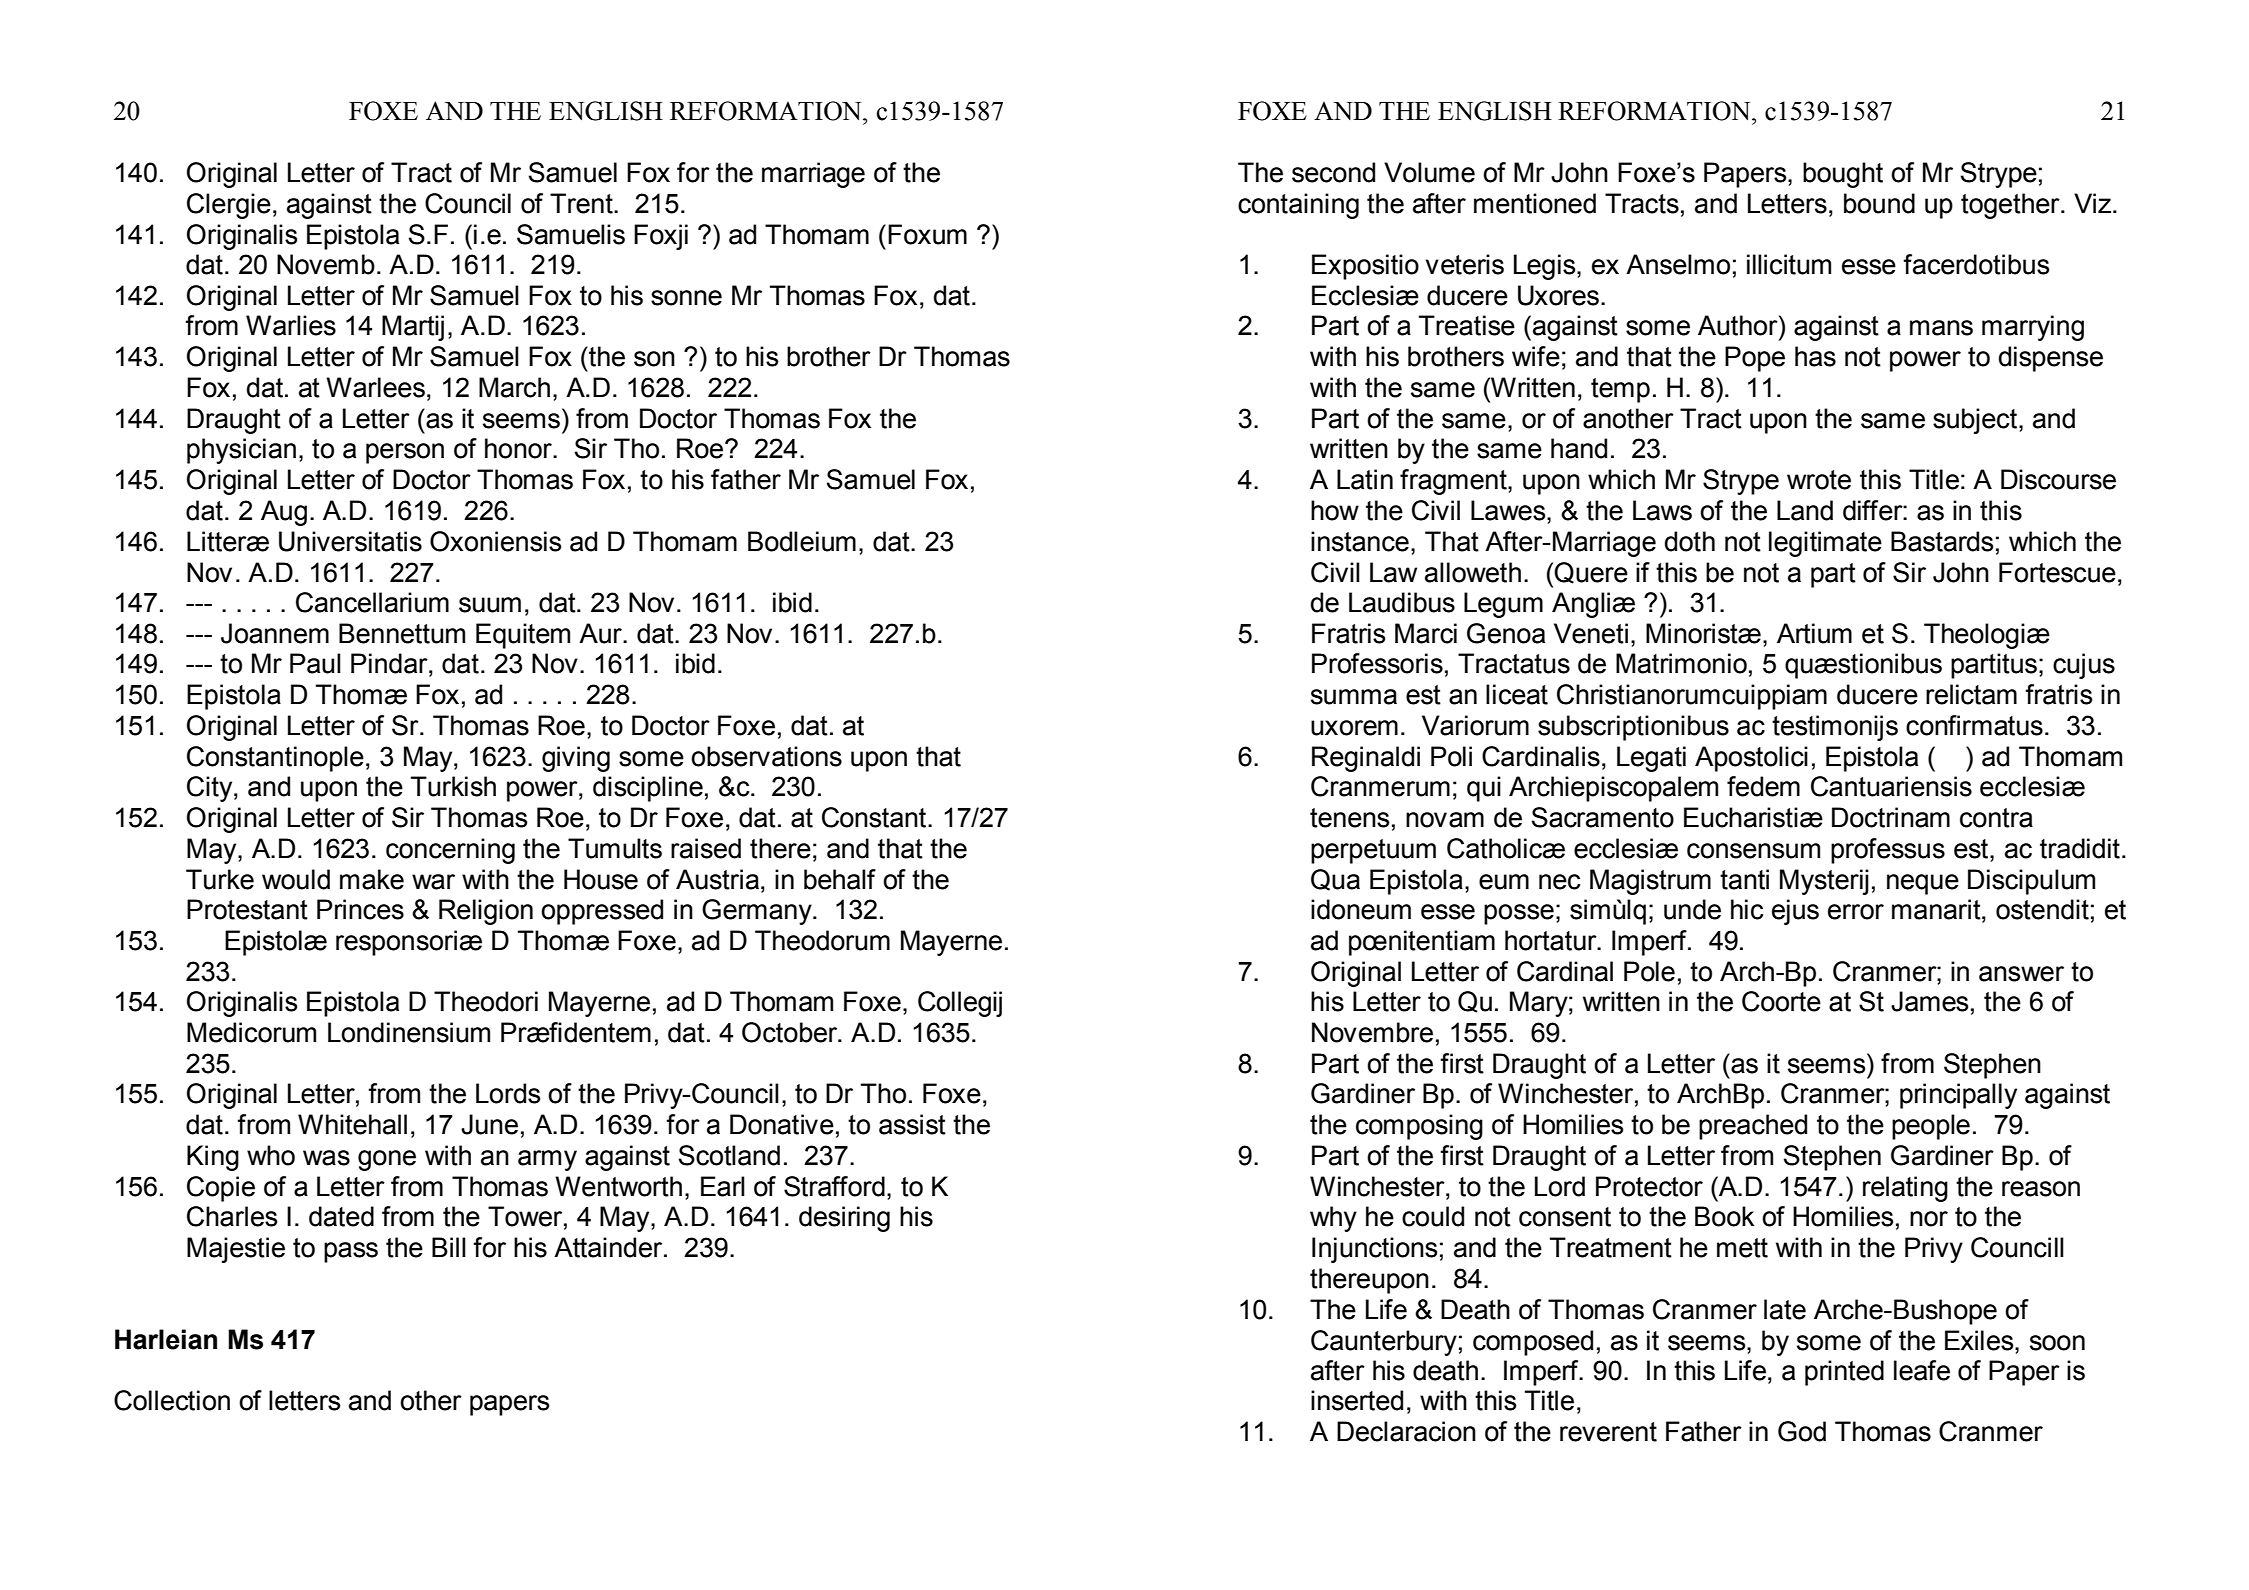  What do you see at coordinates (1335, 510) in the screenshot?
I see `how` at bounding box center [1335, 510].
